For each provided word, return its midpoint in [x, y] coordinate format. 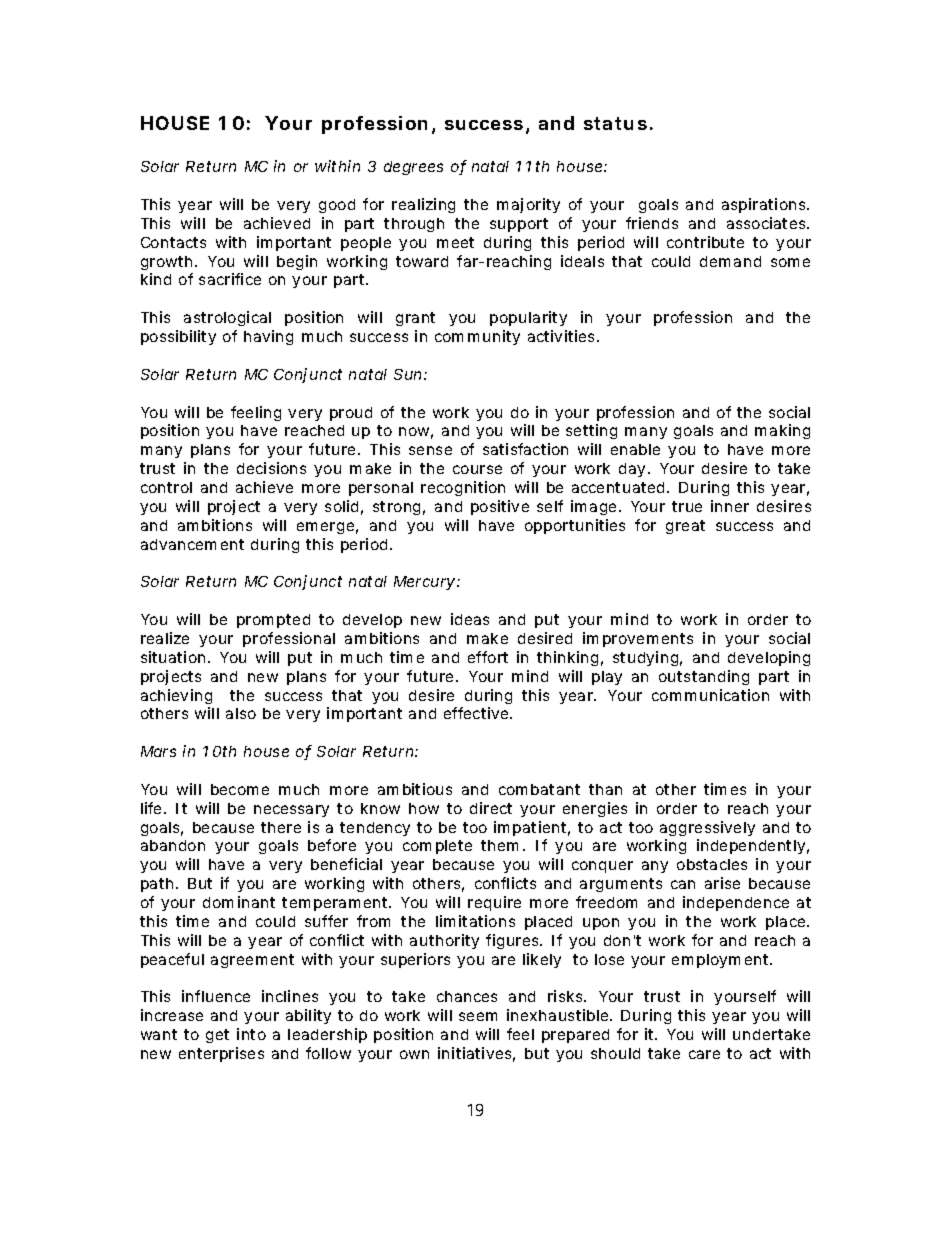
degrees [413, 168]
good [337, 206]
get [217, 1036]
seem [478, 1016]
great [685, 527]
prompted [273, 621]
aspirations [765, 205]
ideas [470, 619]
